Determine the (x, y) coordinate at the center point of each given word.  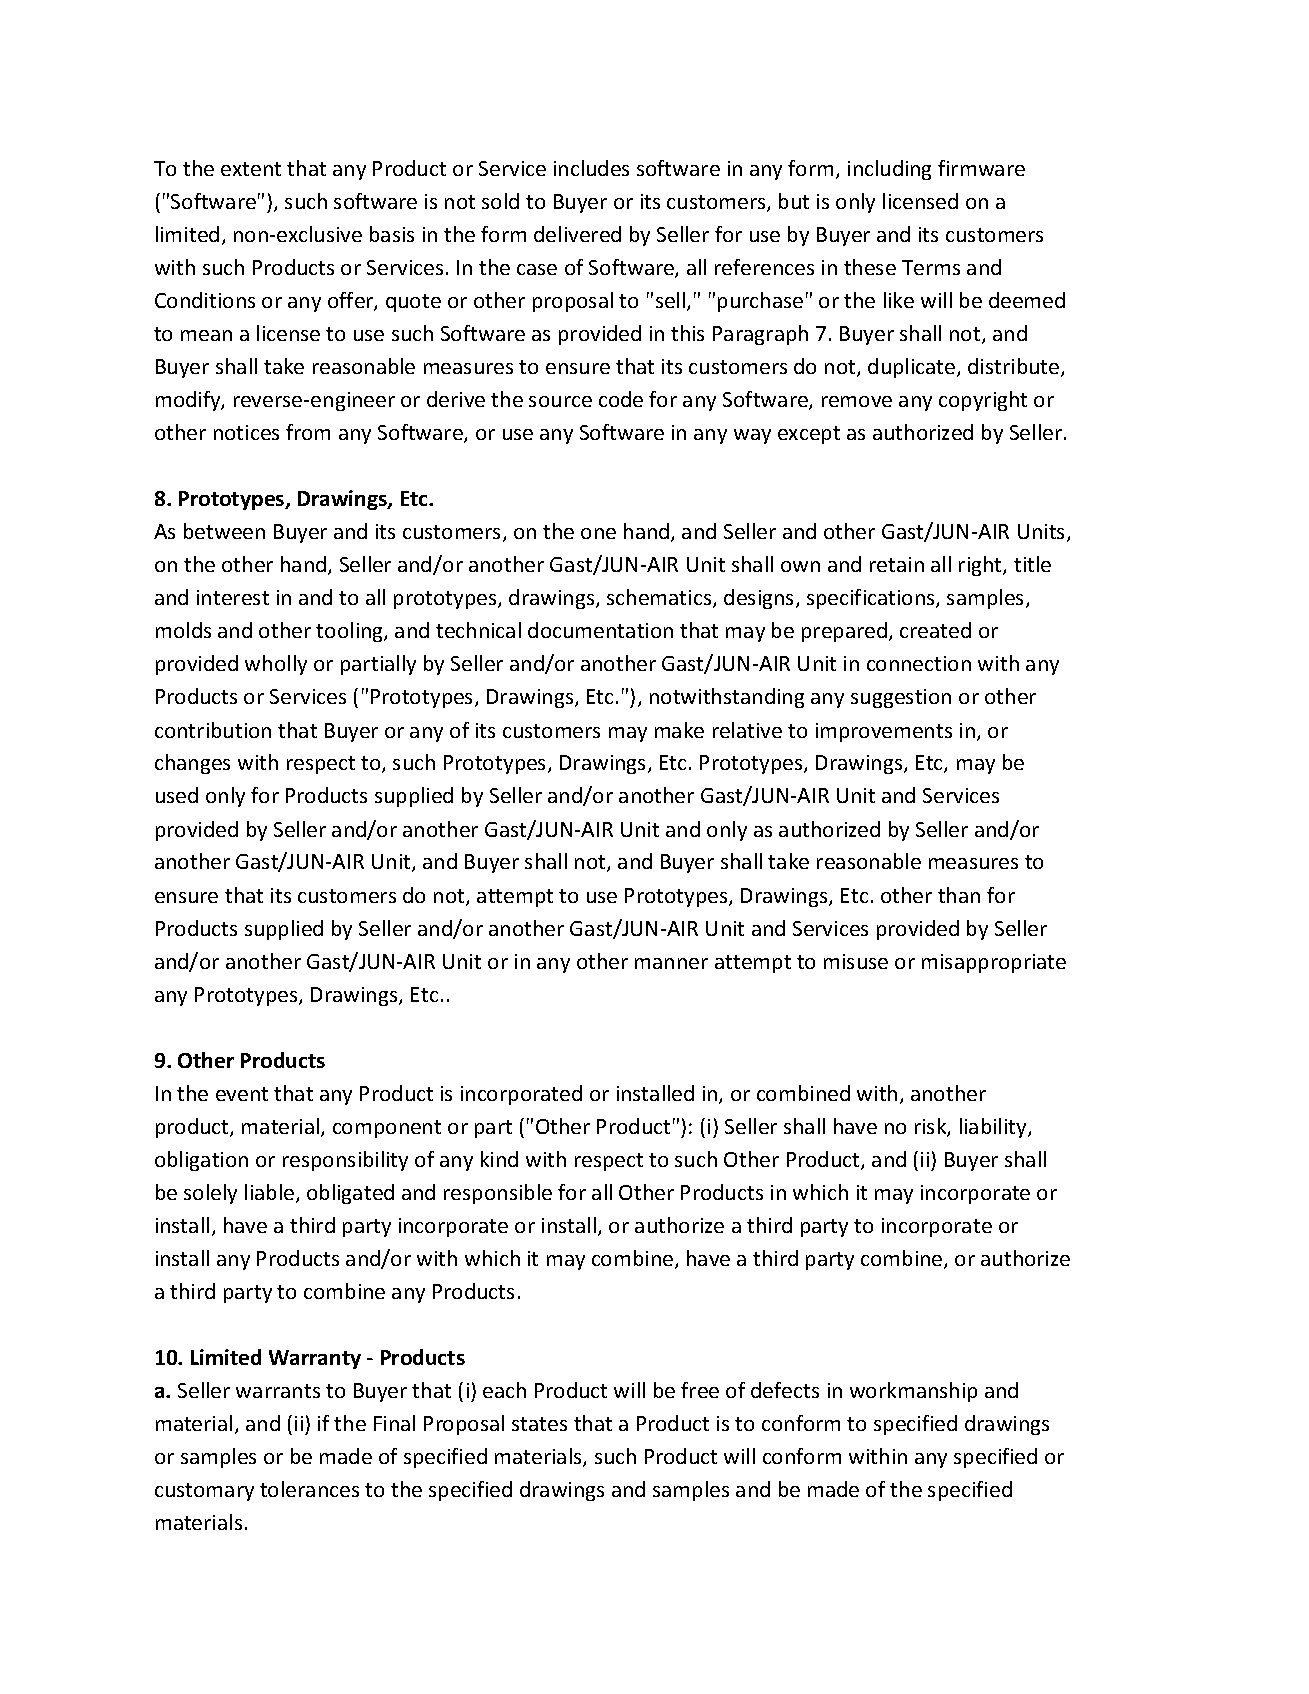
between (224, 531)
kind (499, 1159)
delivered (577, 234)
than (959, 895)
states (539, 1424)
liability (994, 1128)
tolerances (309, 1489)
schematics (660, 598)
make (679, 730)
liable (269, 1192)
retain (897, 564)
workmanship (913, 1392)
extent (251, 169)
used (177, 795)
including (889, 170)
